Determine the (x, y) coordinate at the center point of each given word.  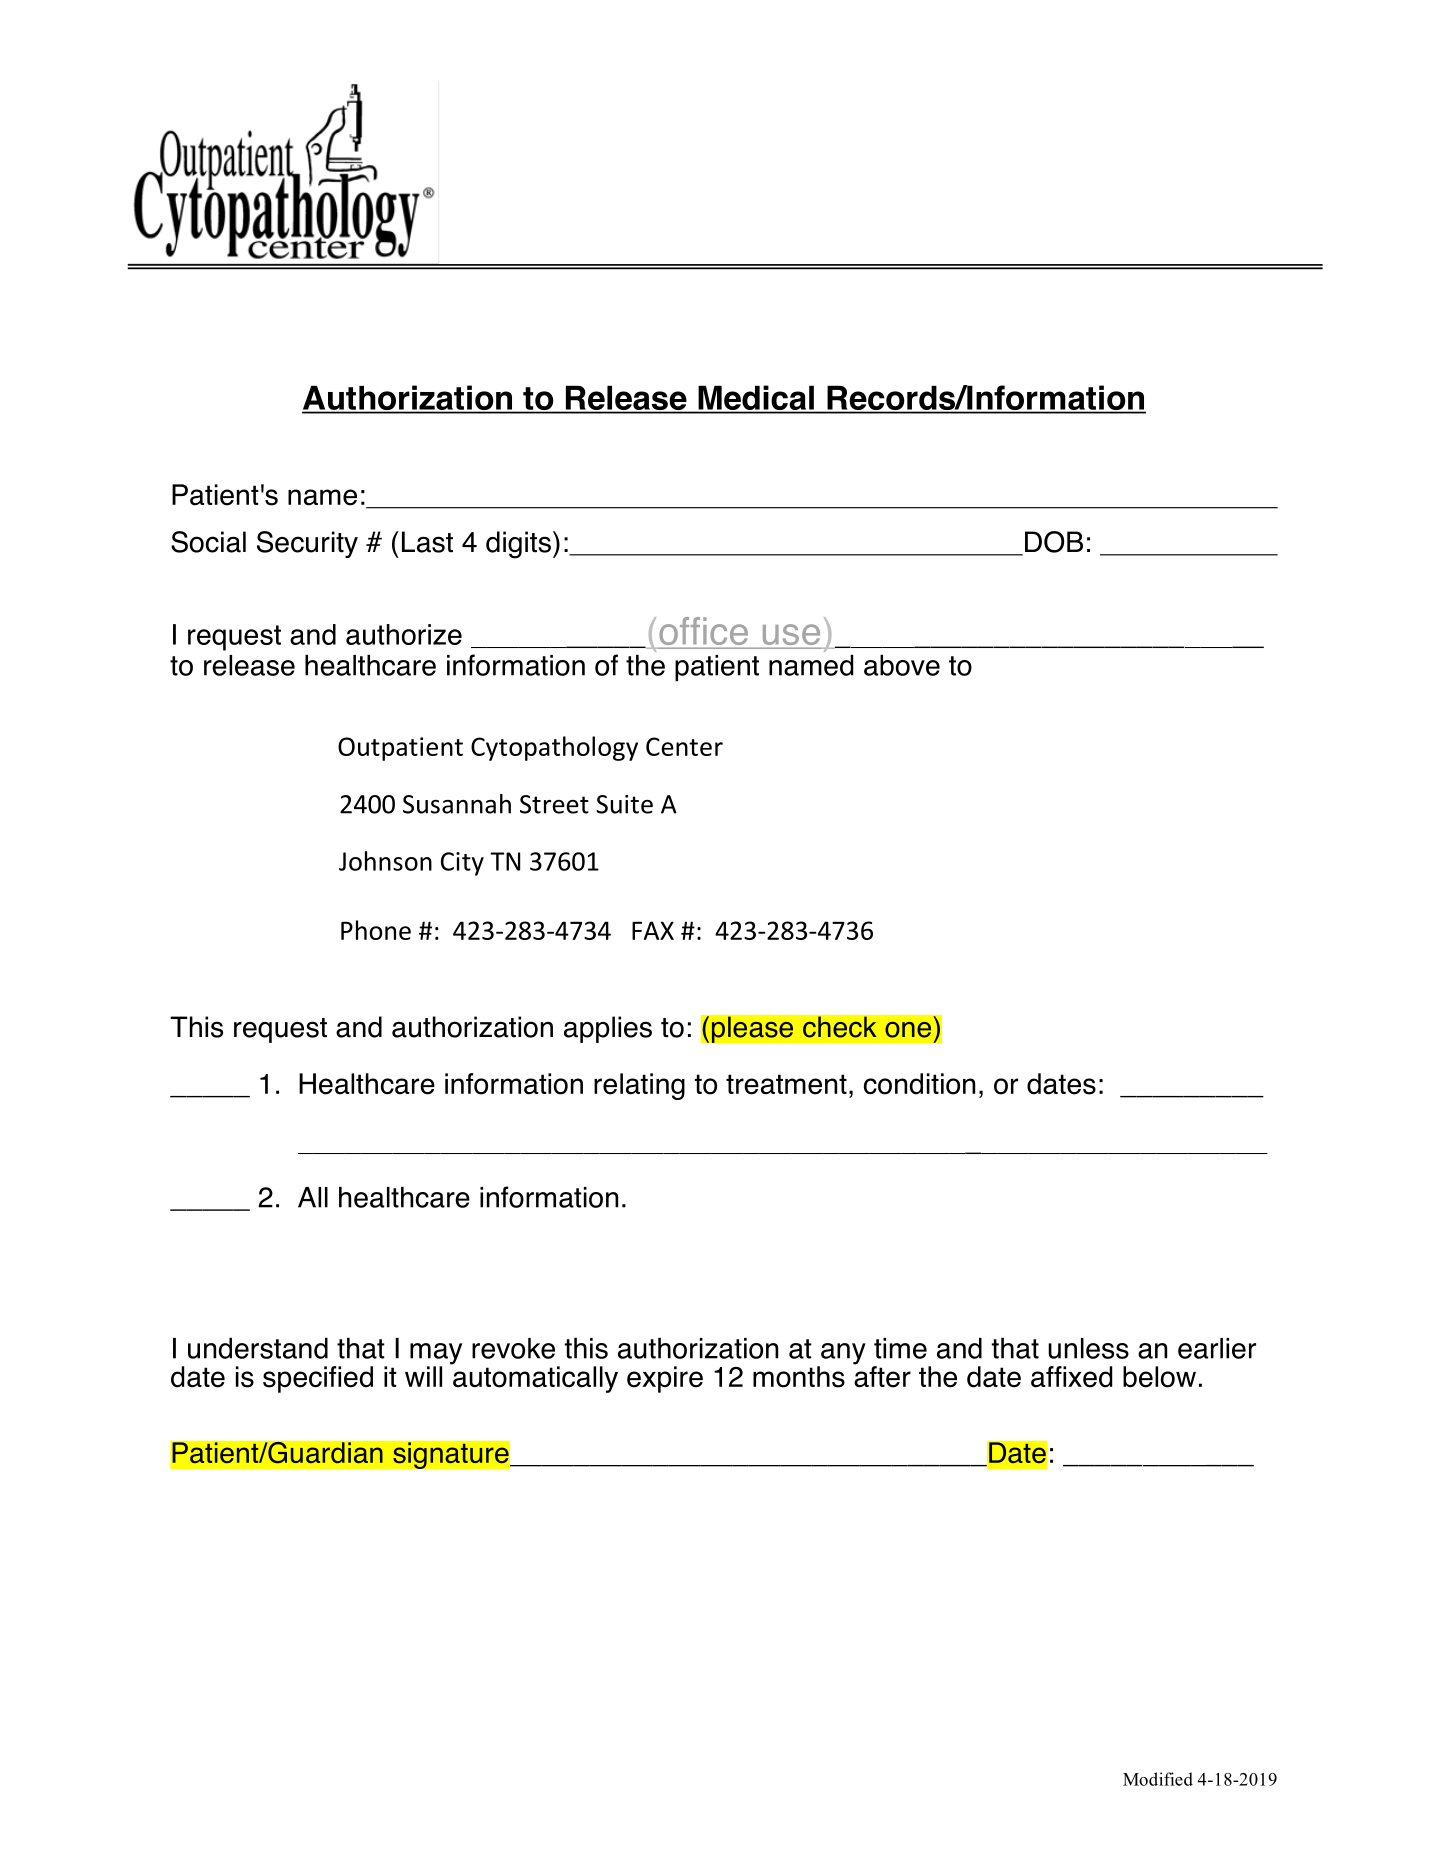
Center (684, 746)
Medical (756, 399)
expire (665, 1379)
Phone (376, 930)
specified (318, 1379)
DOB (1054, 542)
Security (307, 544)
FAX (653, 930)
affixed (1071, 1377)
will (423, 1376)
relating (639, 1086)
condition (919, 1084)
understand (258, 1348)
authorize (404, 634)
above (902, 665)
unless (1088, 1348)
